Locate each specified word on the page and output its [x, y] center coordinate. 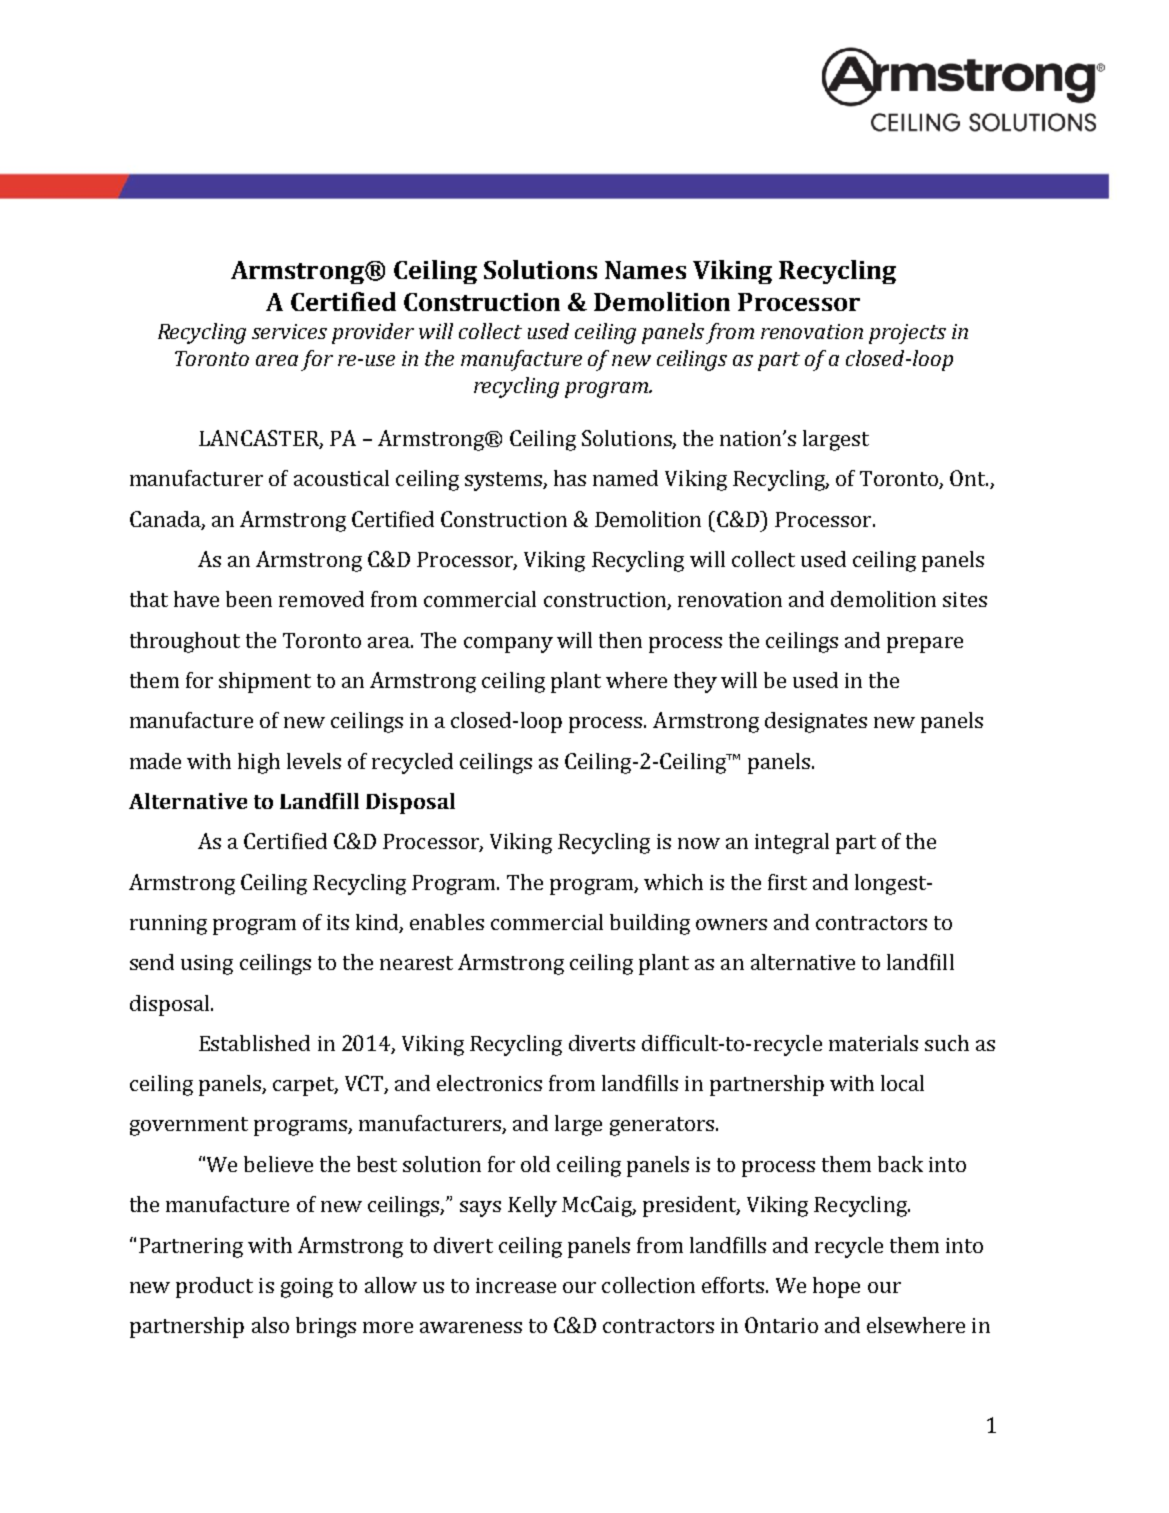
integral [792, 843]
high [259, 763]
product [214, 1287]
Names [645, 270]
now [699, 843]
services [289, 331]
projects [907, 334]
